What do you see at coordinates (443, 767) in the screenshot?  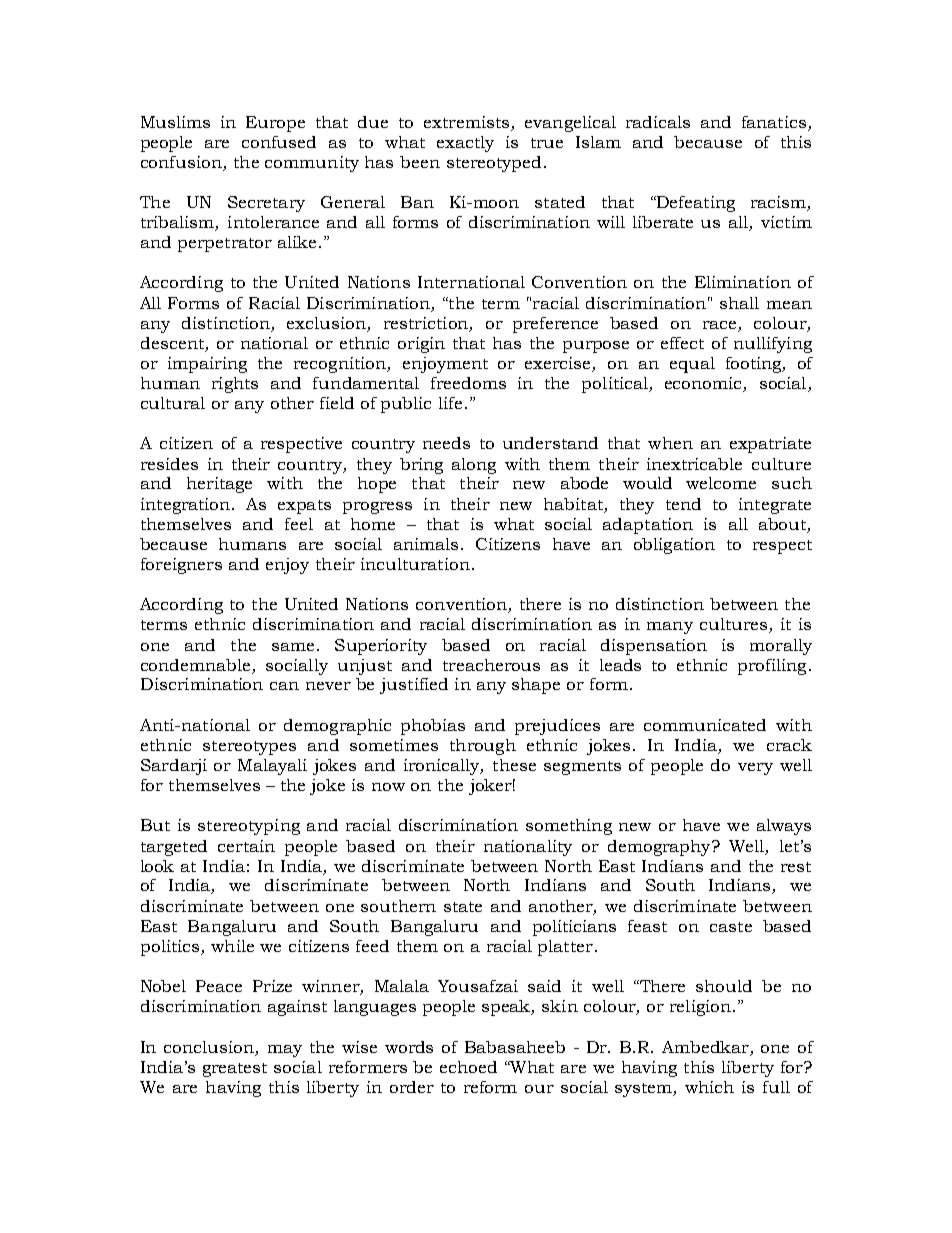 I see `ironically` at bounding box center [443, 767].
